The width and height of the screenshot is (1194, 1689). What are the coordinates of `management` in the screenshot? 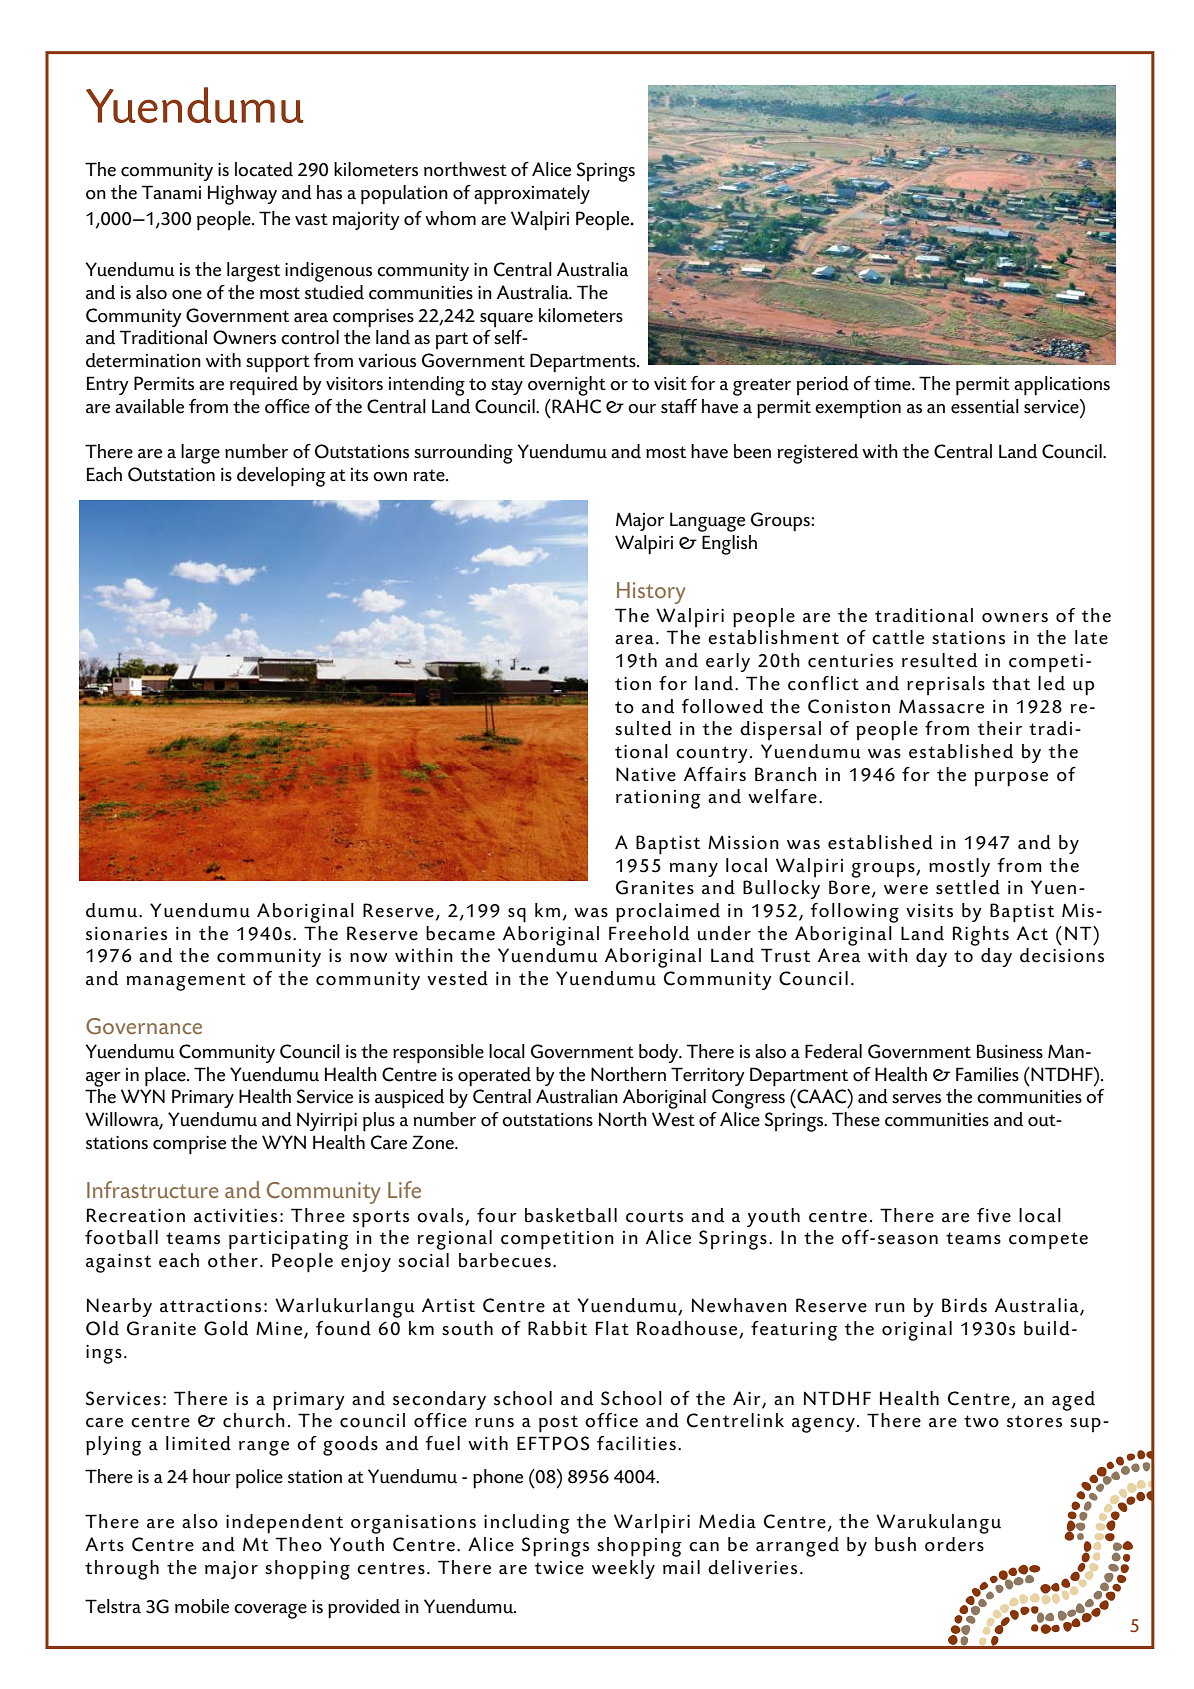 It's located at (186, 982).
